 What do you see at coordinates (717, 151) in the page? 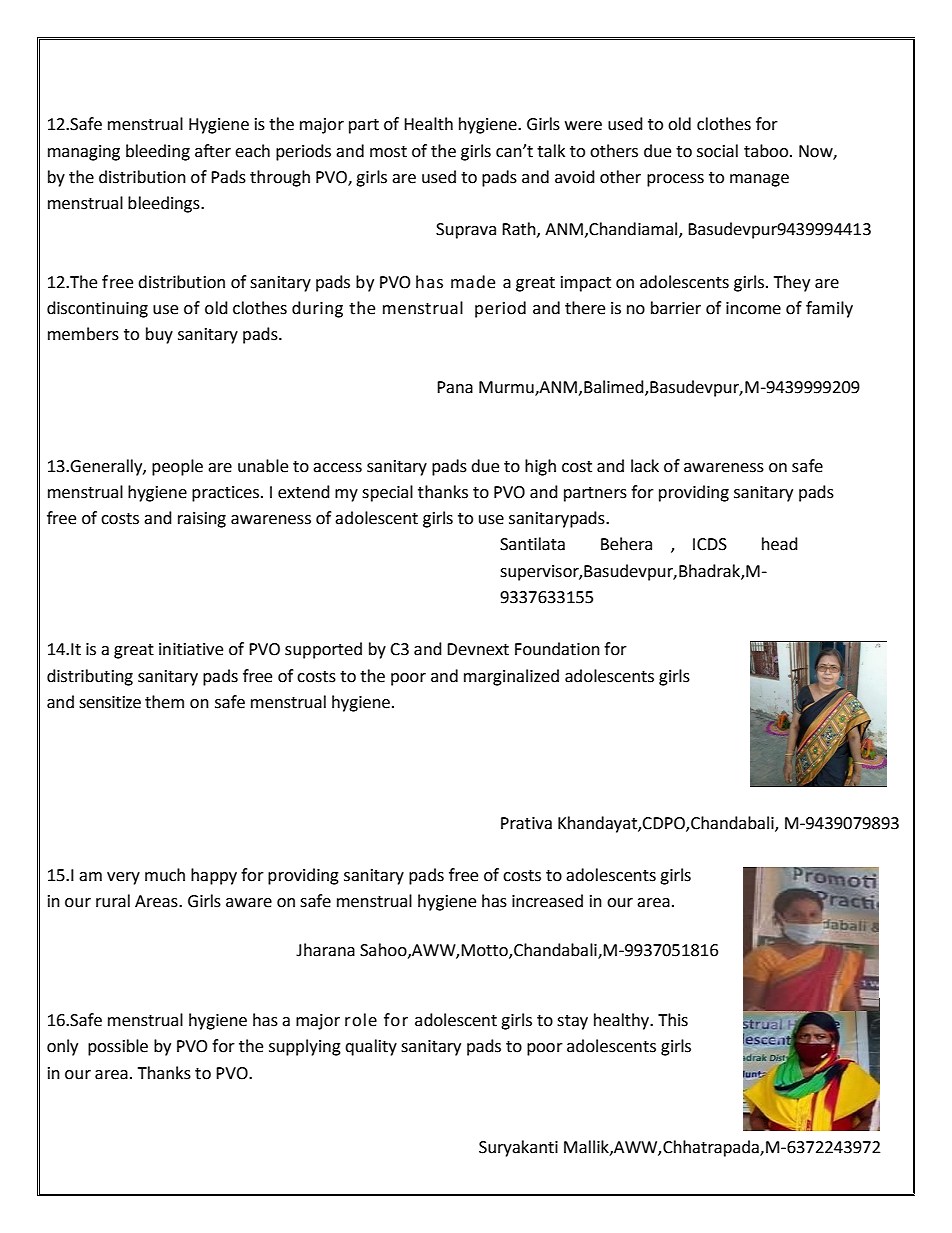
I see `social` at bounding box center [717, 151].
